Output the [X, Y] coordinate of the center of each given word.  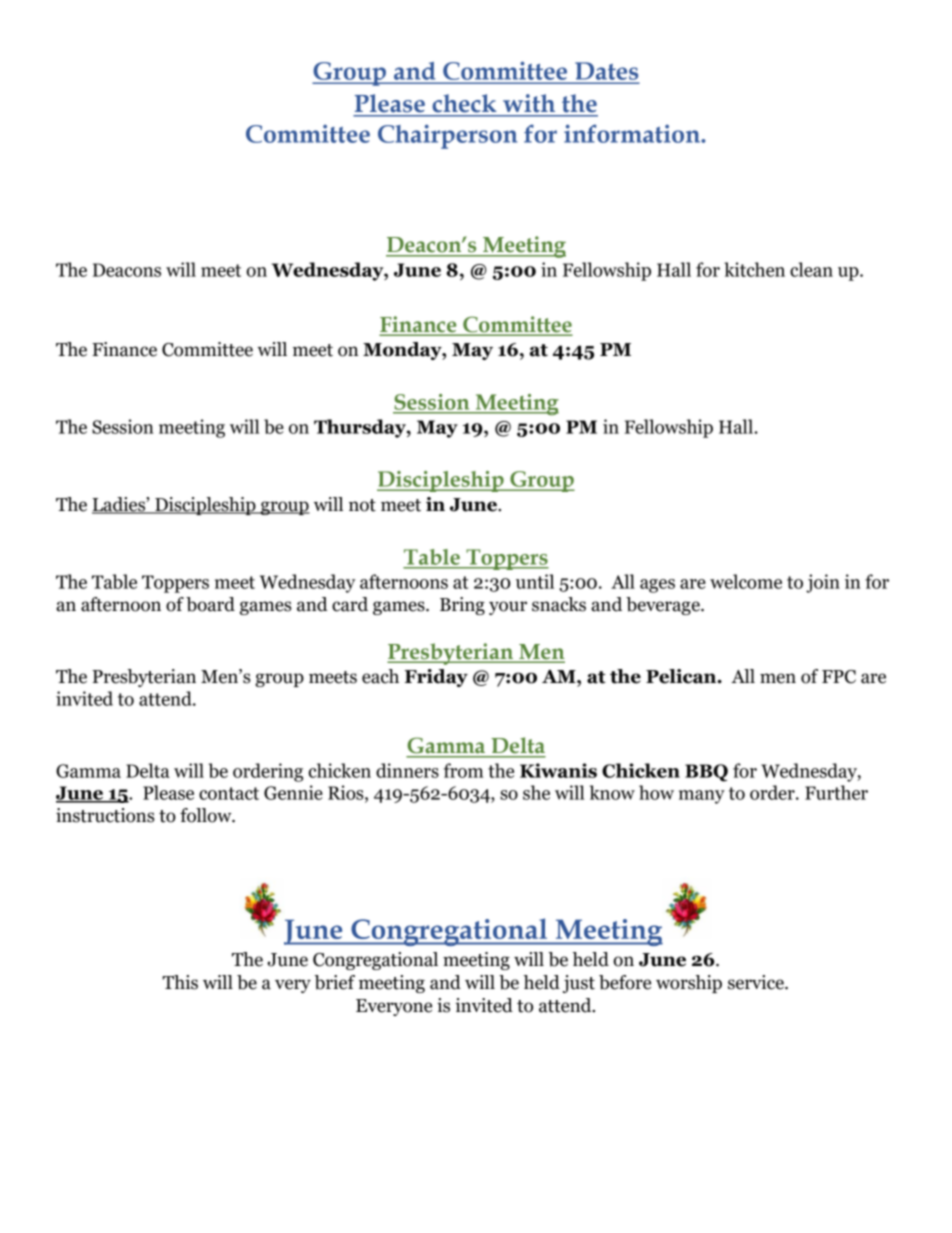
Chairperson [447, 136]
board [210, 604]
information [633, 133]
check [464, 103]
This [180, 982]
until [535, 581]
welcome [746, 581]
